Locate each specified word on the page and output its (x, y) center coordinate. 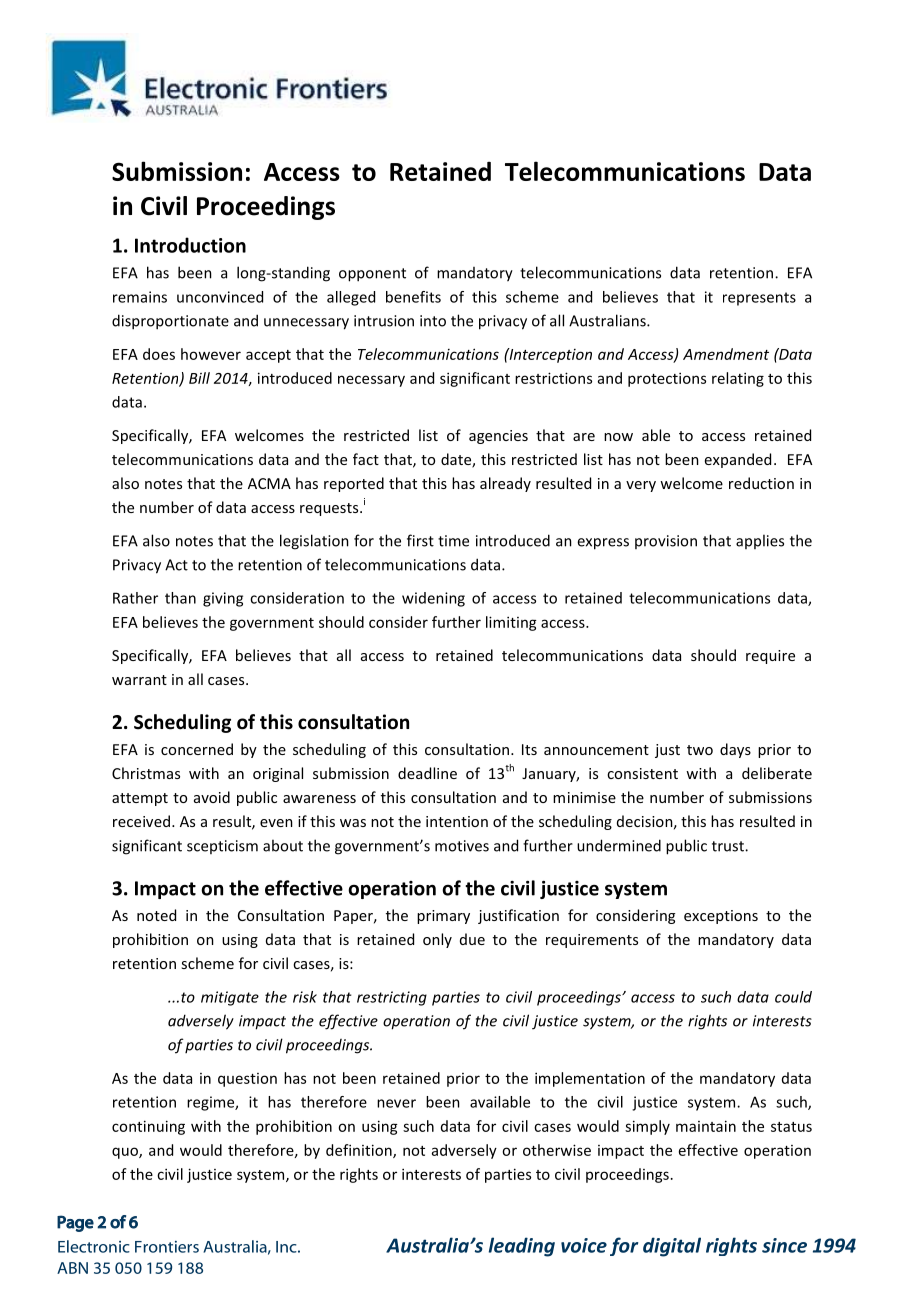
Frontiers (167, 1247)
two (700, 750)
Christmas (146, 773)
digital (672, 1247)
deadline (427, 773)
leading (522, 1247)
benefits (413, 297)
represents (759, 299)
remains (140, 297)
